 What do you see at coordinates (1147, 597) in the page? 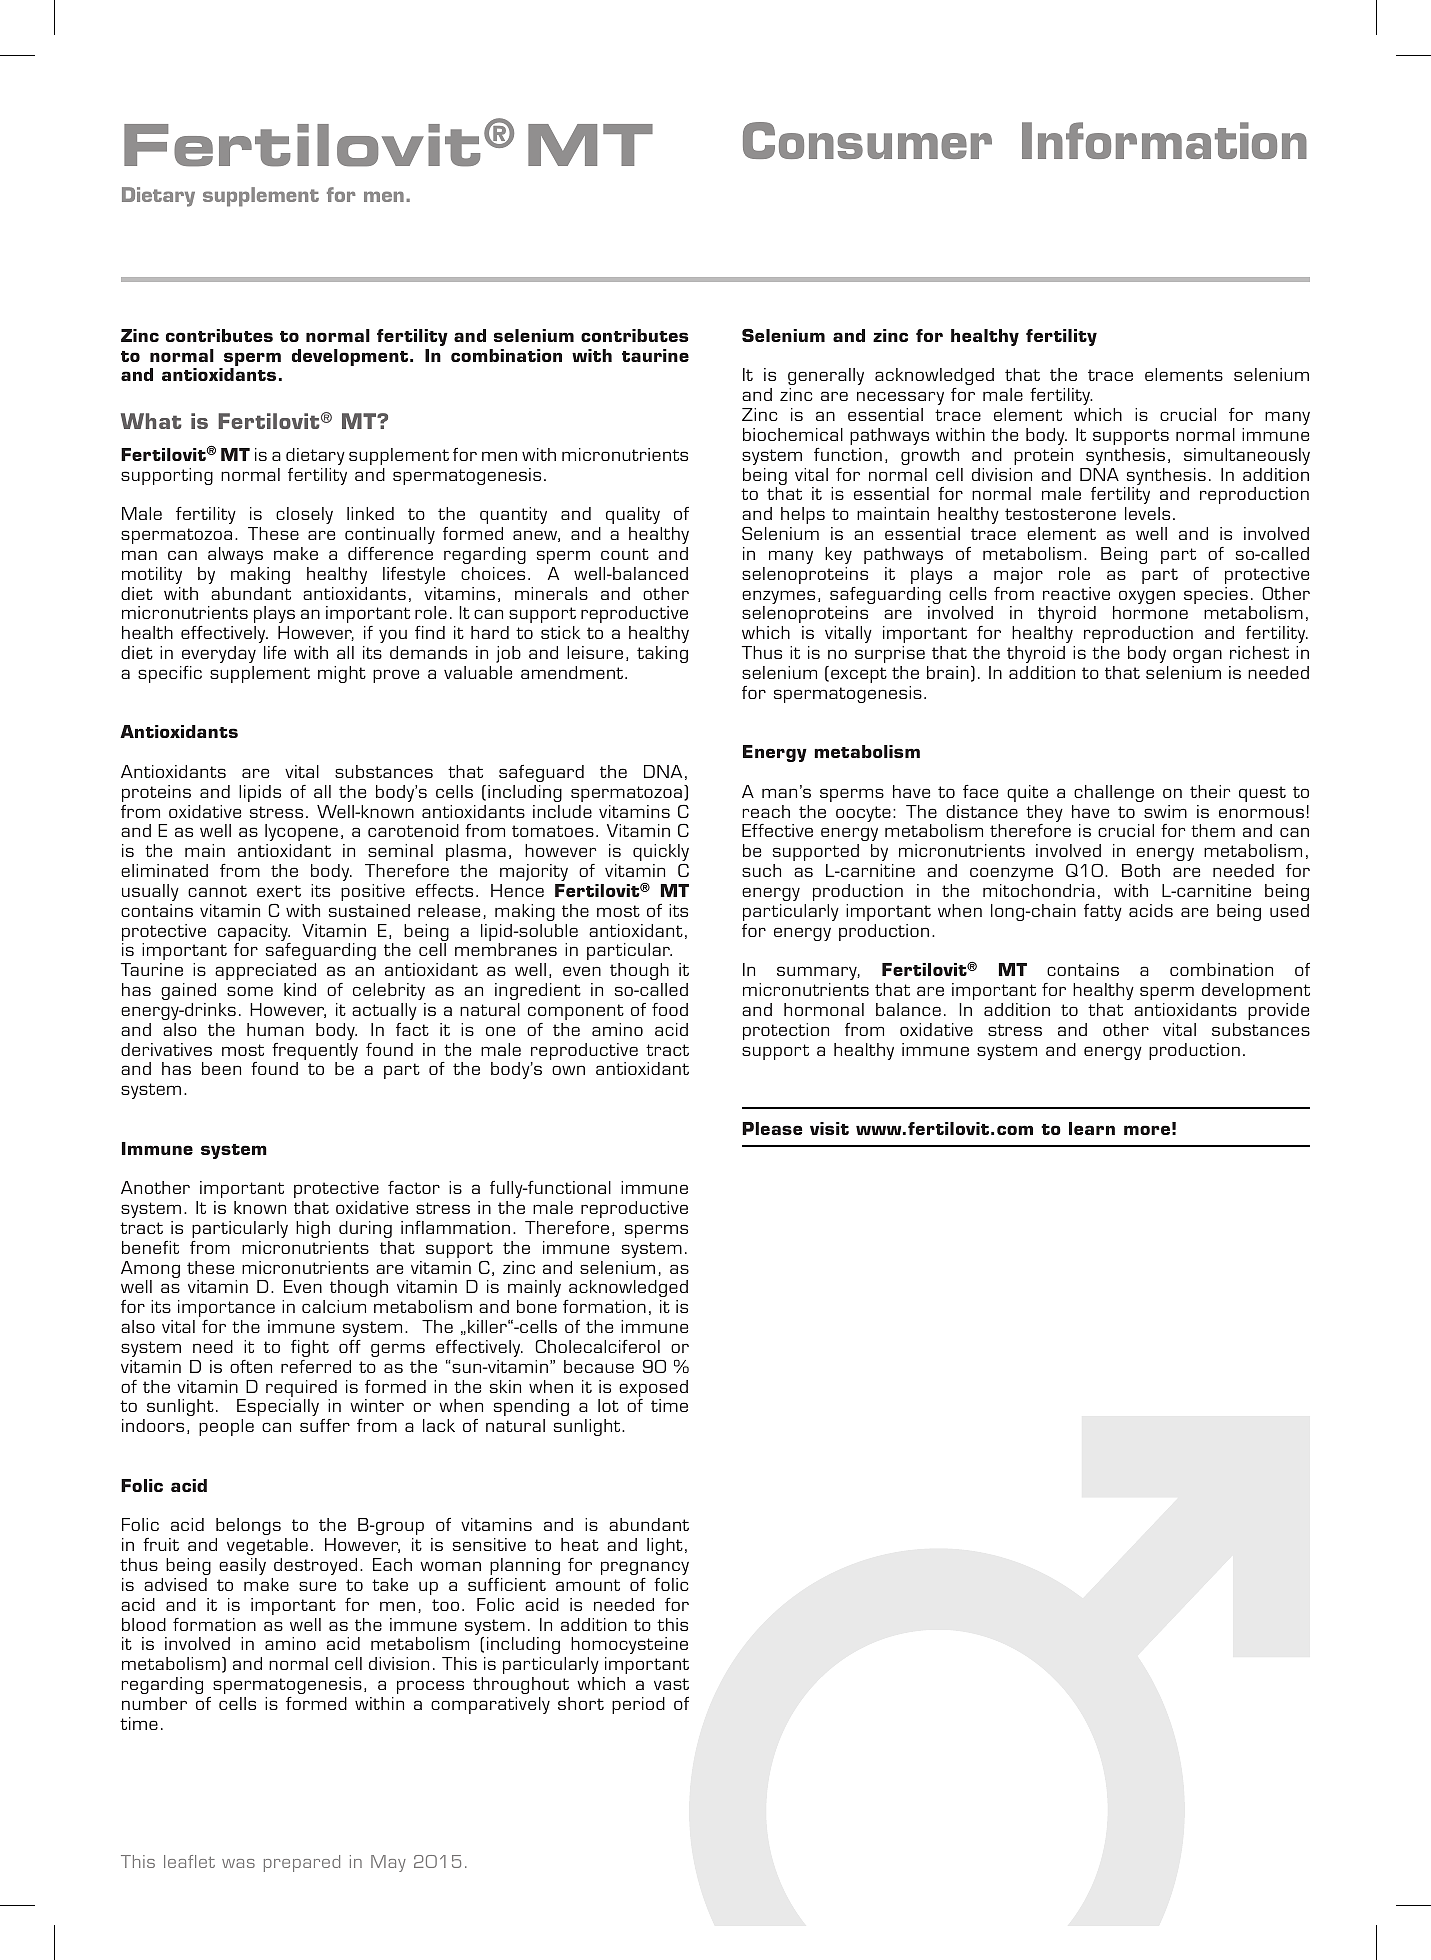
I see `oxygen` at bounding box center [1147, 597].
